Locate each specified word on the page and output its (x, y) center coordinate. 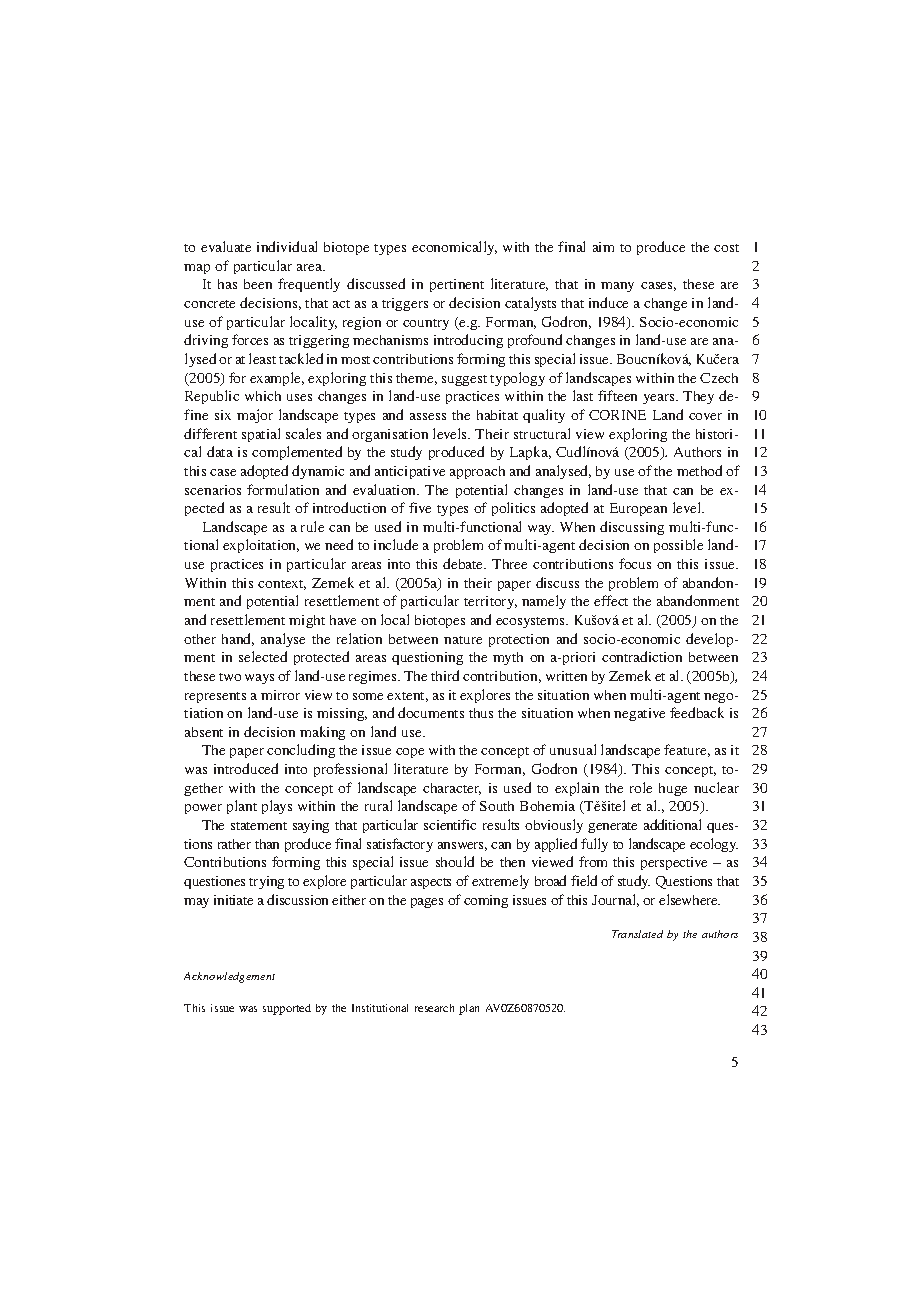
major (255, 416)
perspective (674, 863)
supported (287, 1009)
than (267, 844)
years (660, 399)
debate (464, 563)
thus (481, 713)
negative (639, 714)
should (455, 861)
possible (678, 546)
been (258, 284)
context (282, 585)
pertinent (457, 285)
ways (259, 679)
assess (428, 416)
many (617, 287)
